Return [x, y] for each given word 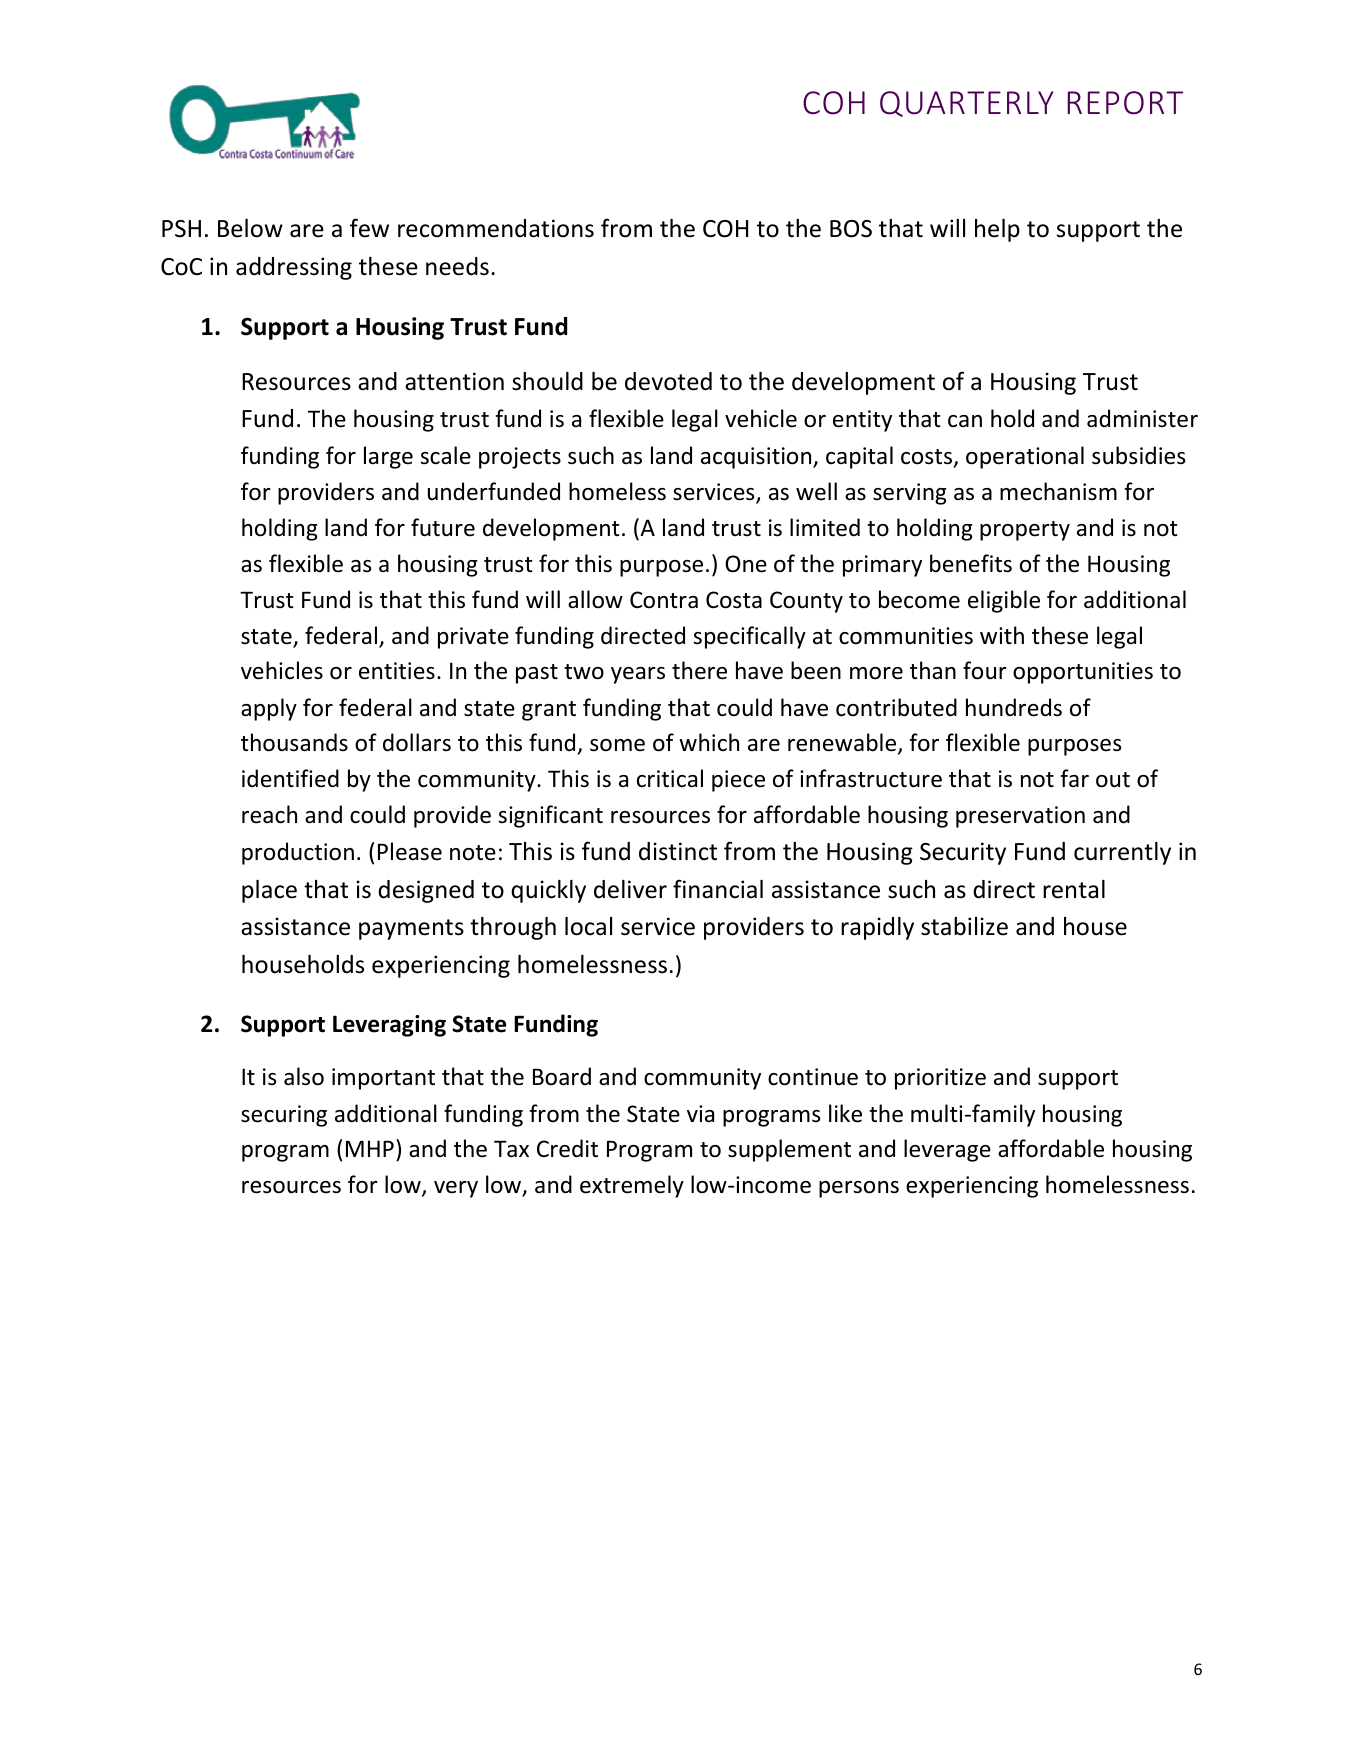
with [1002, 635]
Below [250, 228]
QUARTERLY [966, 104]
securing [284, 1116]
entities [397, 671]
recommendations [496, 228]
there [699, 670]
